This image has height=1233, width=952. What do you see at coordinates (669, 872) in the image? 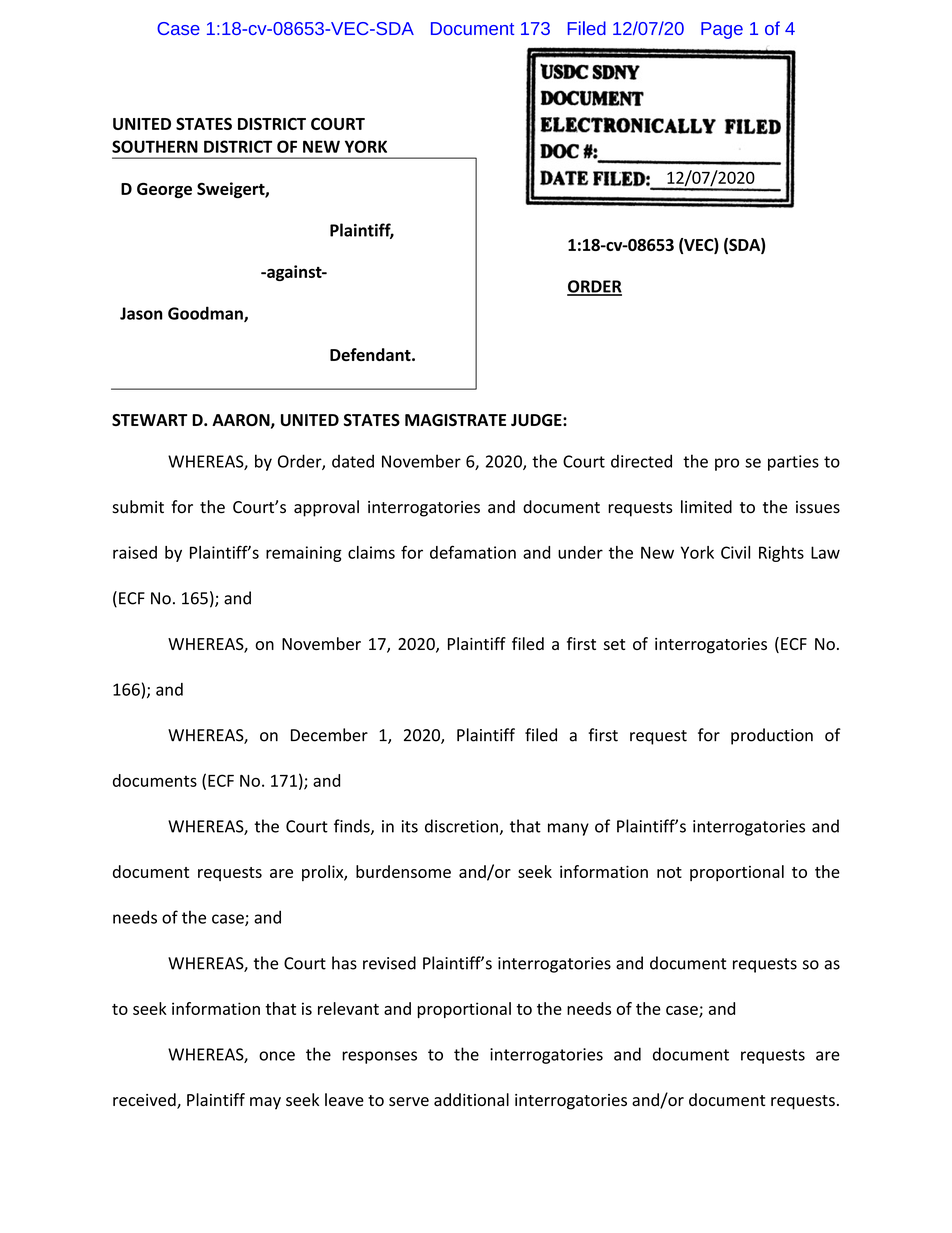
I see `not` at bounding box center [669, 872].
